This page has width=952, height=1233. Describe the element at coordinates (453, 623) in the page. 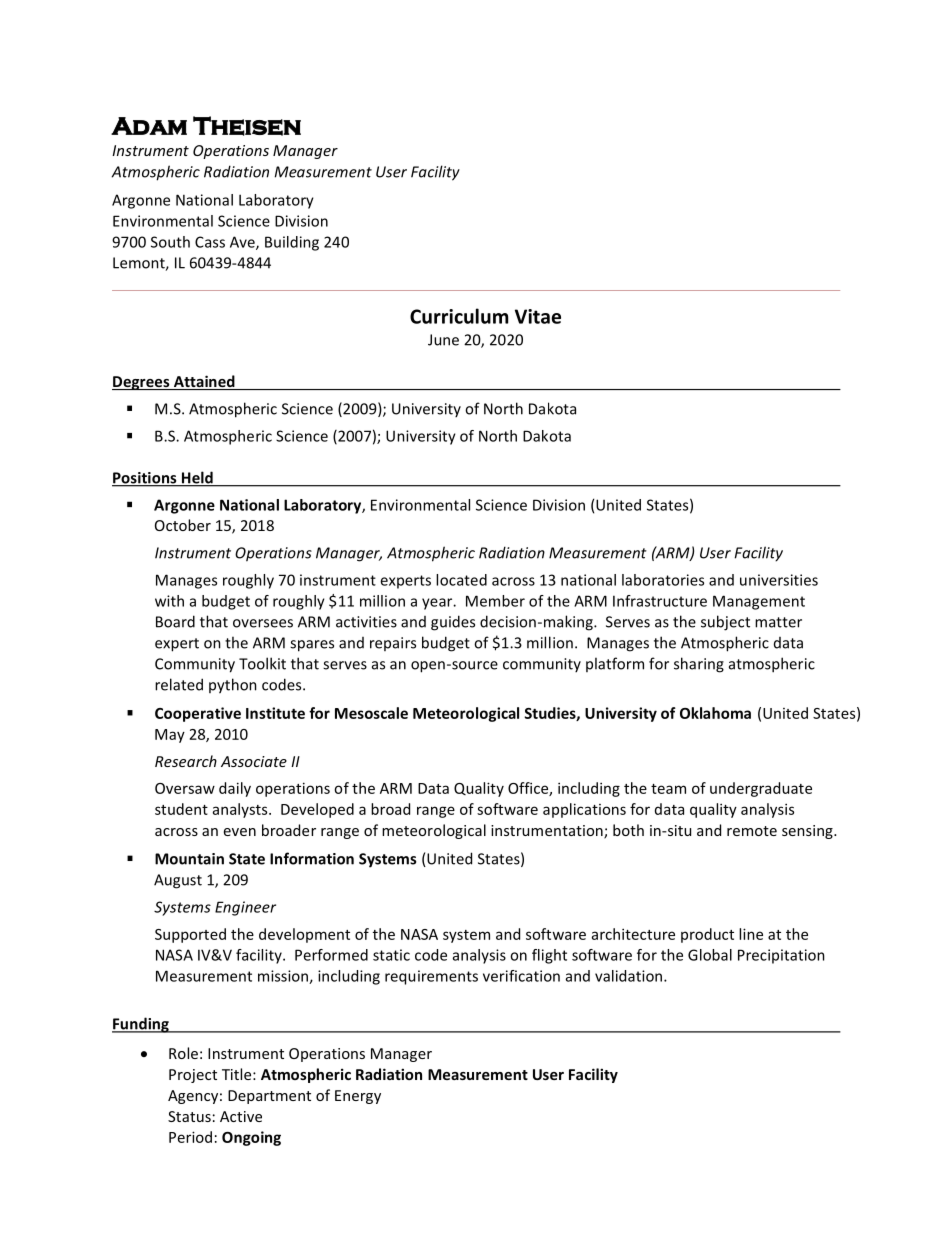

I see `guides` at that location.
